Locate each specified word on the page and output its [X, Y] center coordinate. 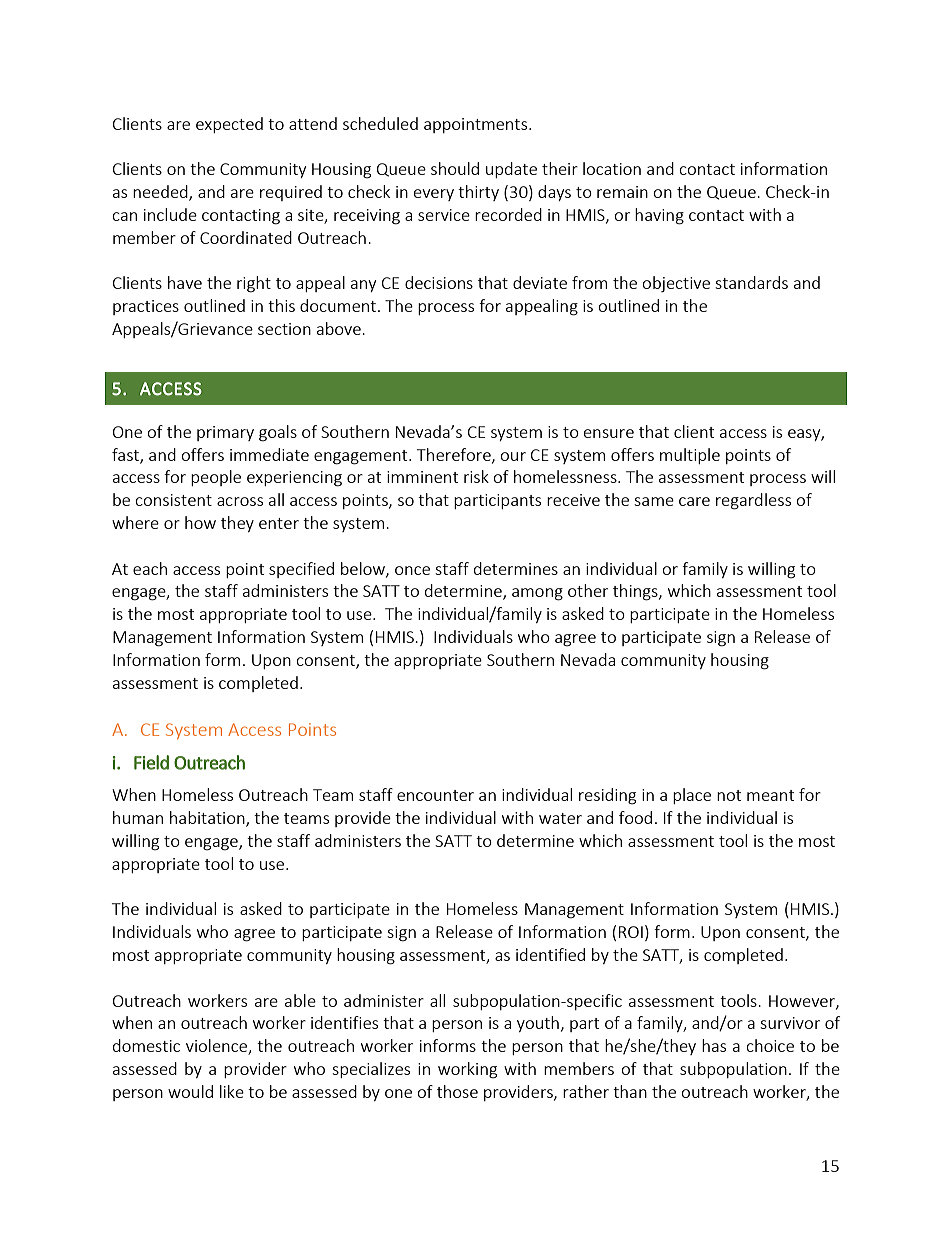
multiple [690, 456]
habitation [208, 819]
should [455, 168]
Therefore [455, 455]
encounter [435, 795]
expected [229, 125]
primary [225, 433]
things [636, 592]
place [692, 796]
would [190, 1091]
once [412, 570]
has [714, 1045]
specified [301, 570]
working [467, 1070]
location [612, 168]
